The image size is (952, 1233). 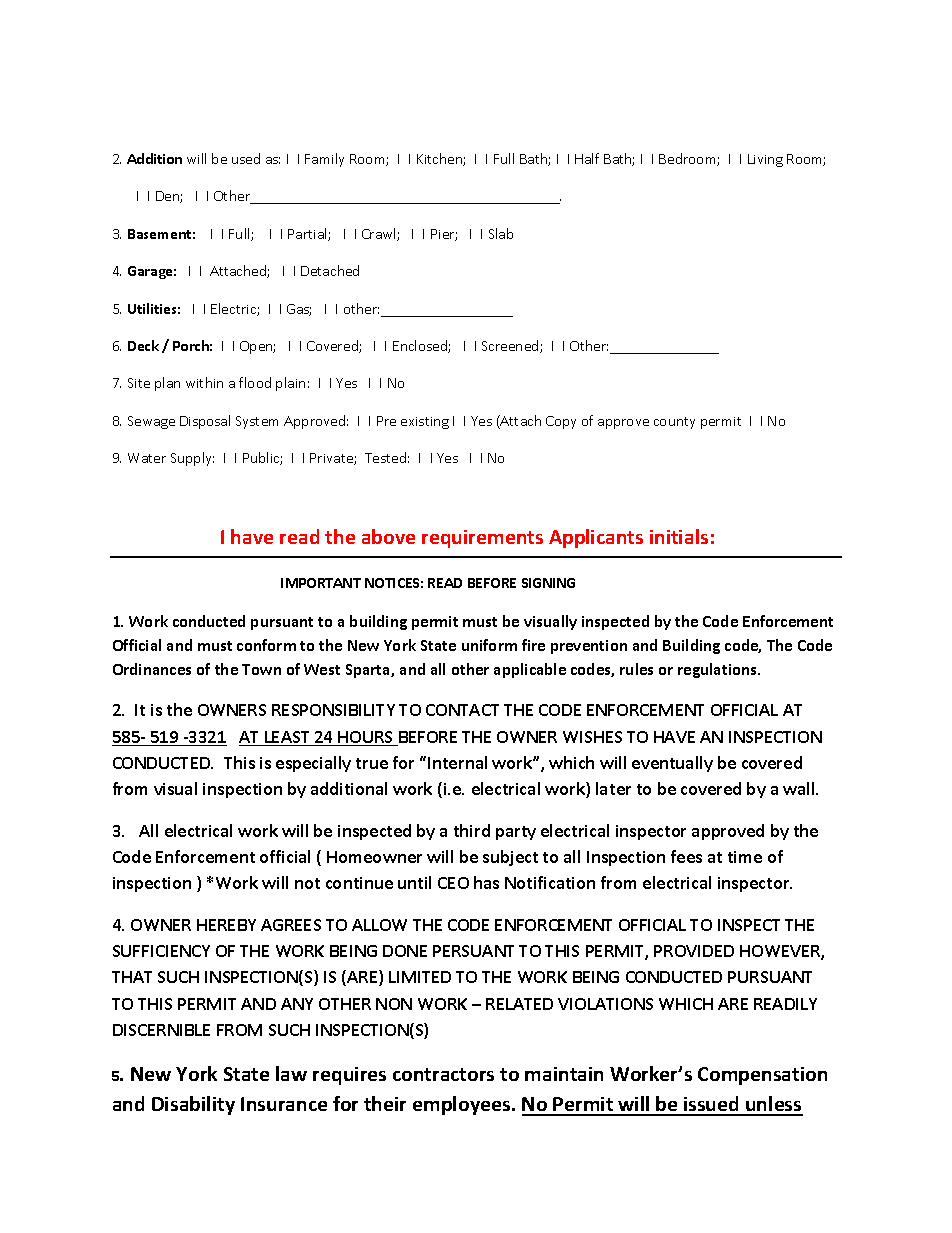 What do you see at coordinates (745, 857) in the screenshot?
I see `time` at bounding box center [745, 857].
